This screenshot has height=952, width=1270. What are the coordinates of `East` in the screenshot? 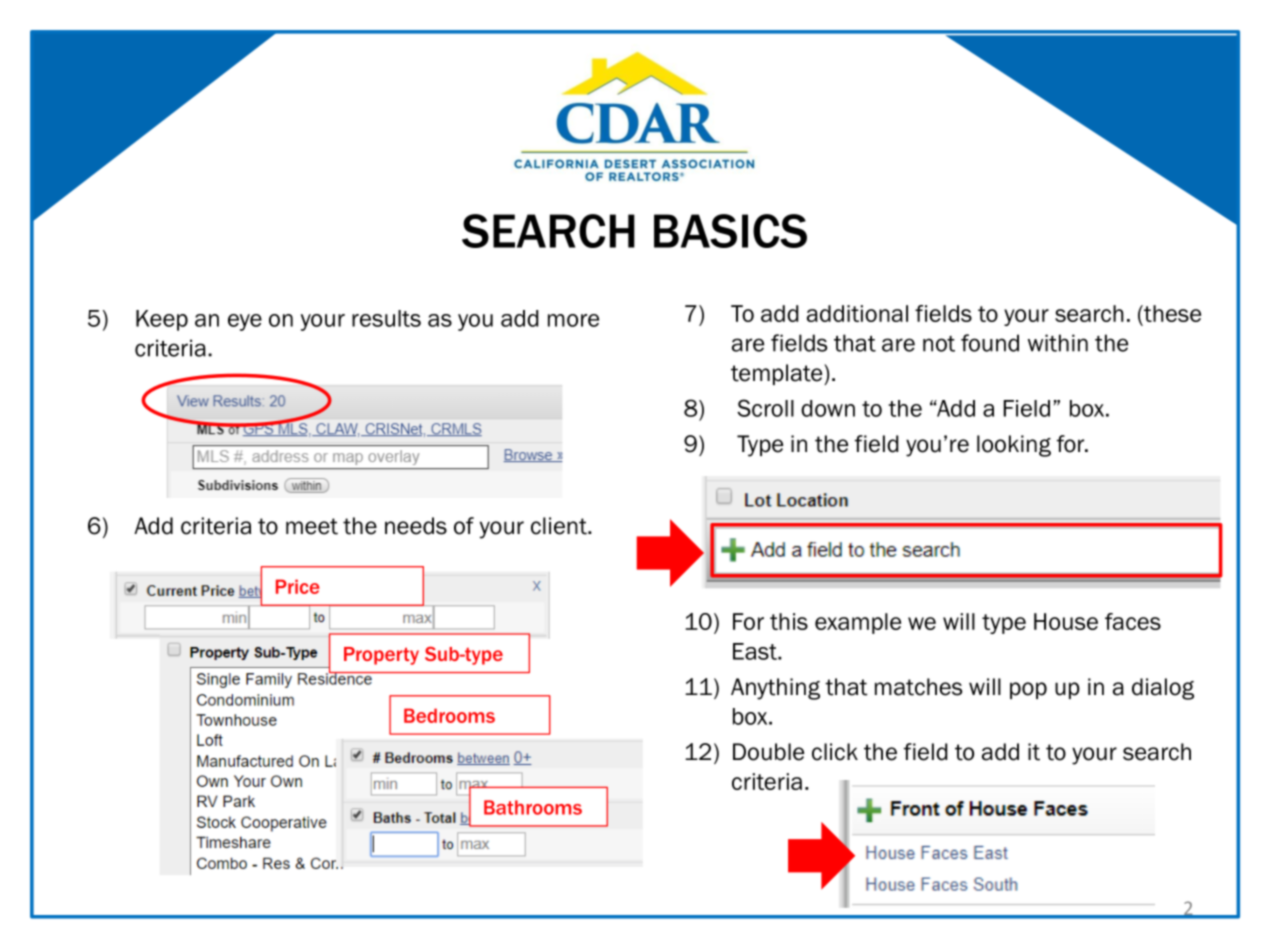 It's located at (756, 651).
